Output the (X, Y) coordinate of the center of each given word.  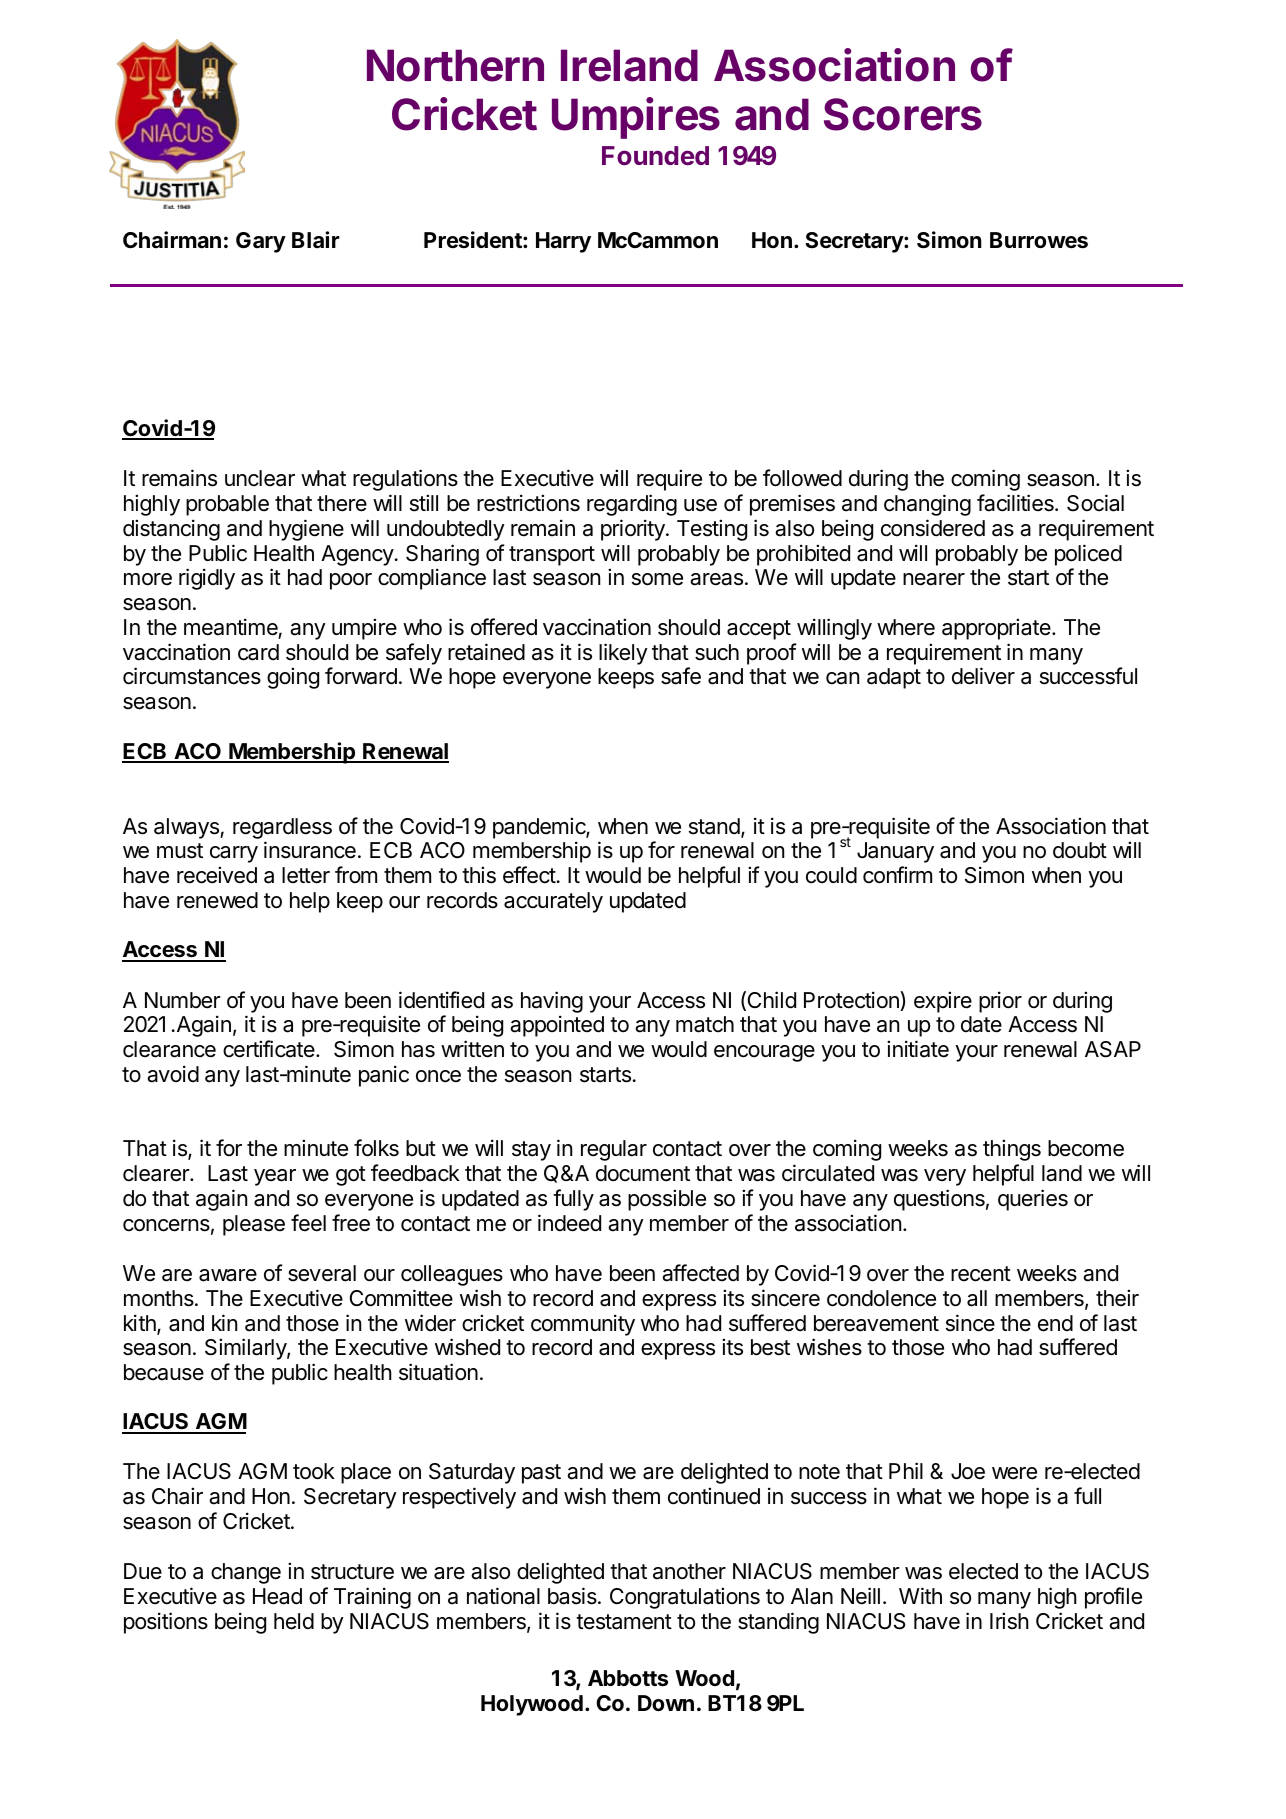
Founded (655, 156)
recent (981, 1274)
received (217, 875)
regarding (632, 505)
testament (624, 1622)
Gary (261, 242)
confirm (897, 875)
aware (228, 1275)
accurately (553, 902)
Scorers (903, 114)
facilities (1016, 503)
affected (700, 1273)
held (294, 1621)
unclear (260, 478)
